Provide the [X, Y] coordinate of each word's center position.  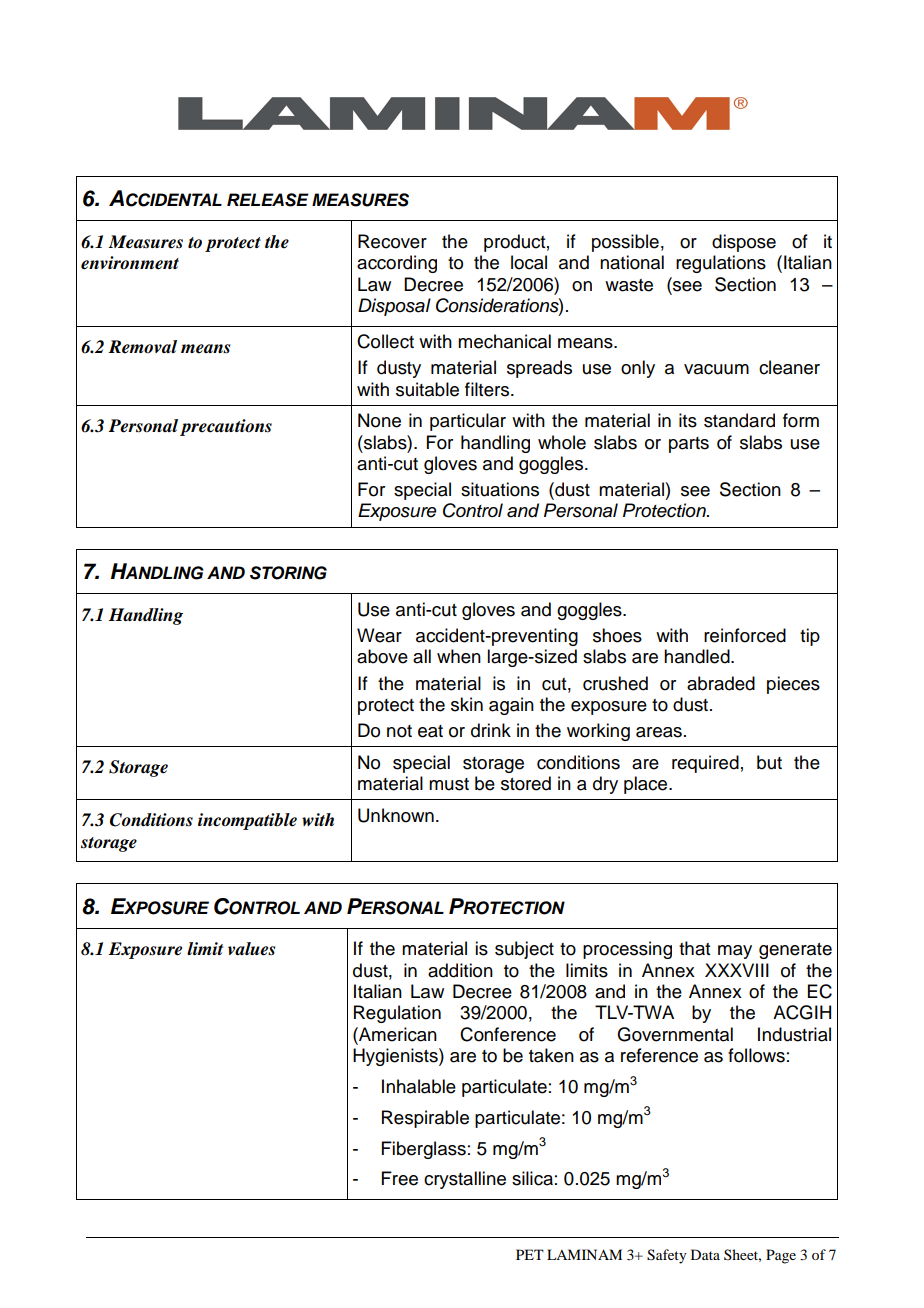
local [529, 262]
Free [400, 1178]
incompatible [247, 821]
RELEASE [268, 200]
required [705, 764]
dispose [744, 243]
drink [491, 730]
